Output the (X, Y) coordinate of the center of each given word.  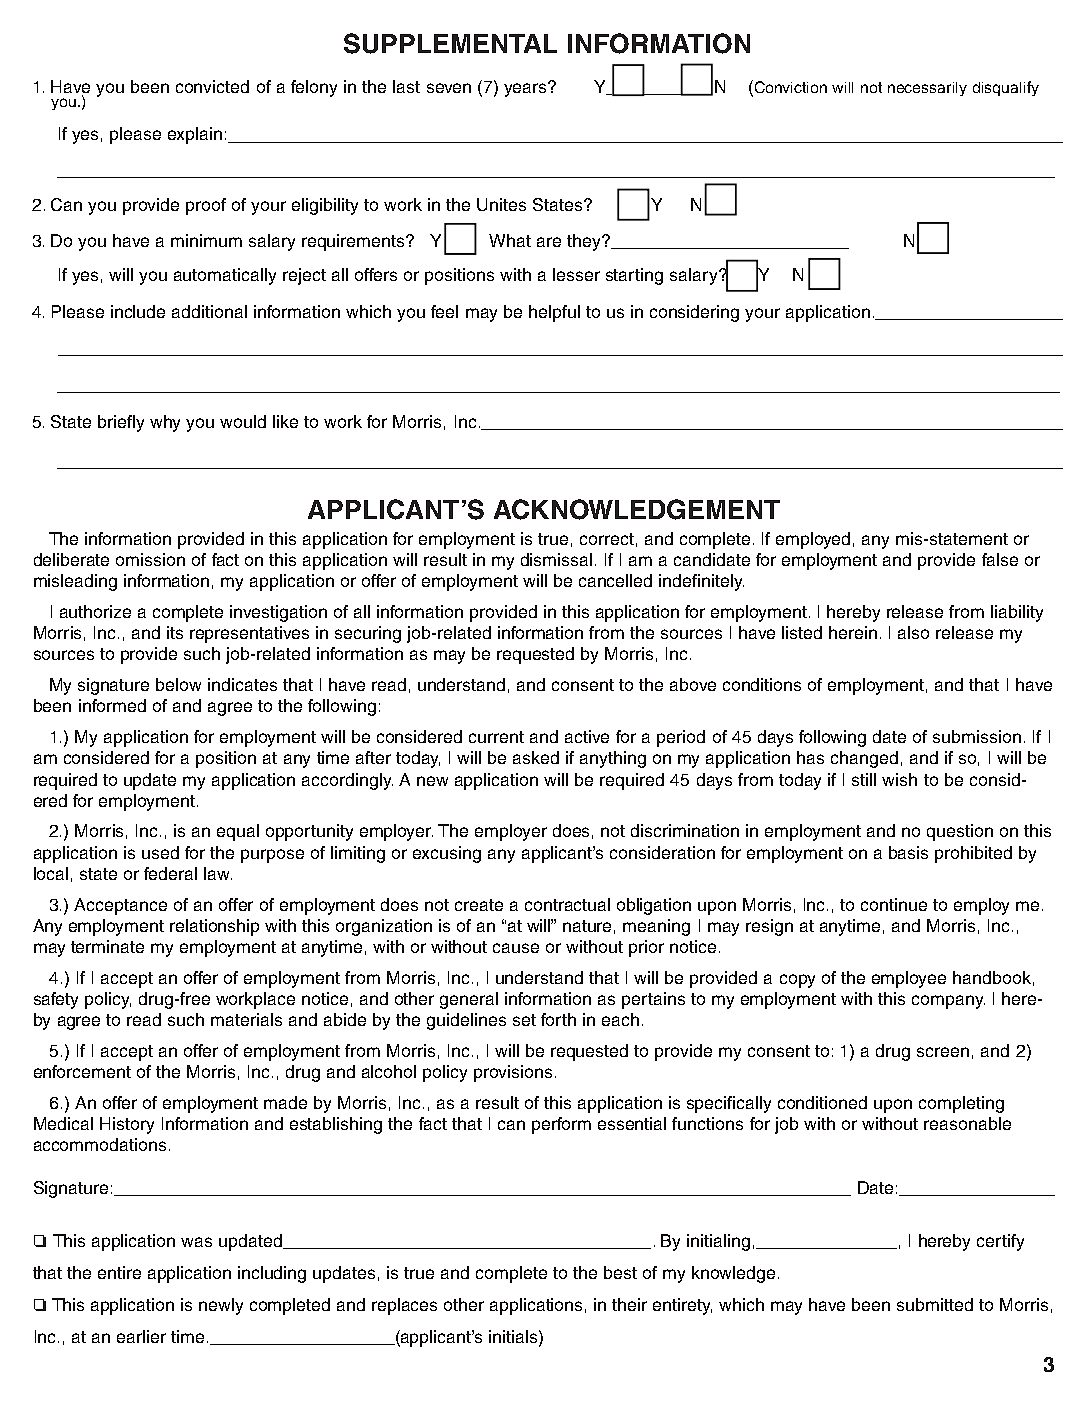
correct (607, 539)
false (1000, 559)
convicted (212, 86)
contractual (567, 904)
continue (894, 904)
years (526, 89)
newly (221, 1306)
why (165, 423)
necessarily (927, 89)
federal (170, 873)
